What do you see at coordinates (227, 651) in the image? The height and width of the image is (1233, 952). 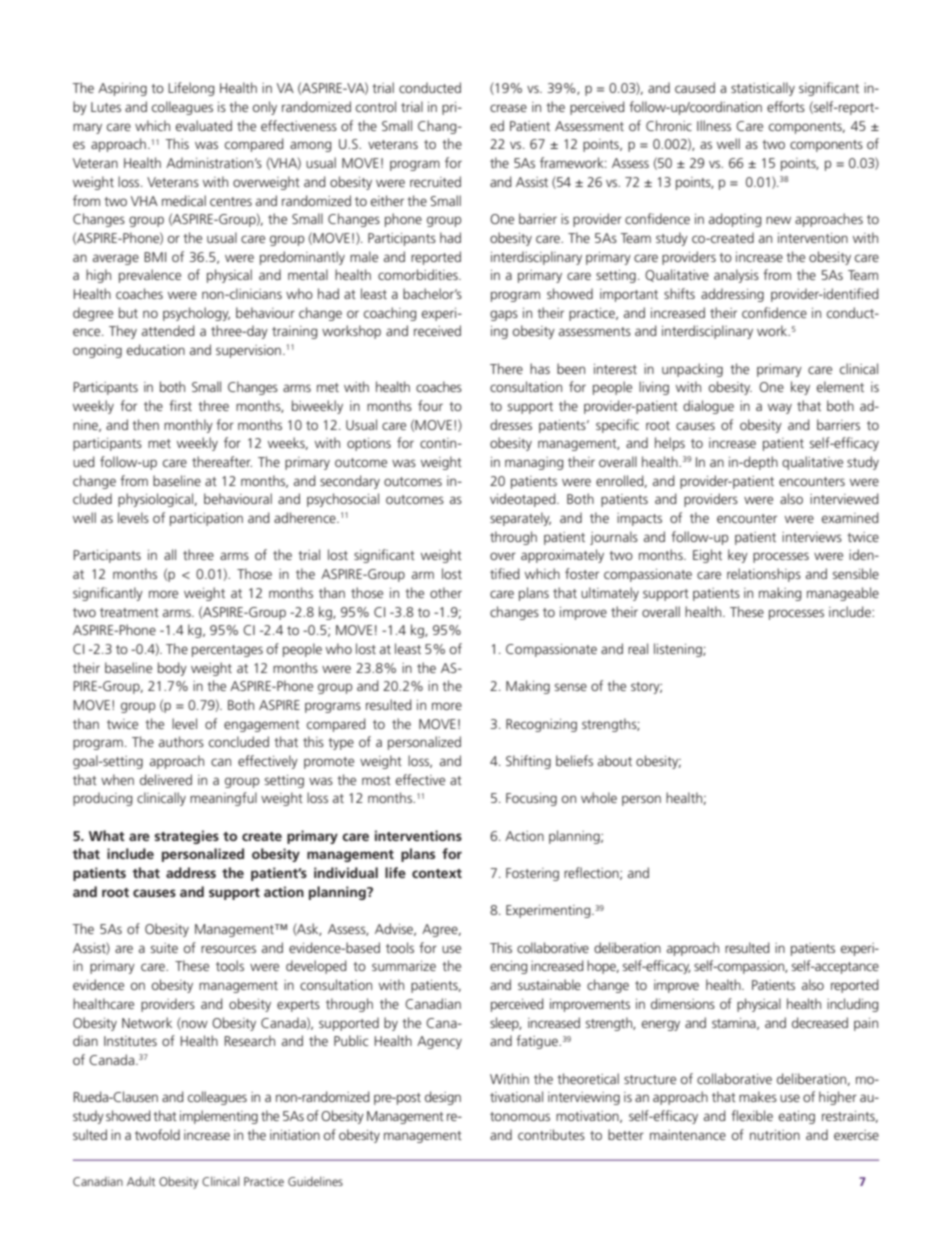 I see `percentages` at bounding box center [227, 651].
